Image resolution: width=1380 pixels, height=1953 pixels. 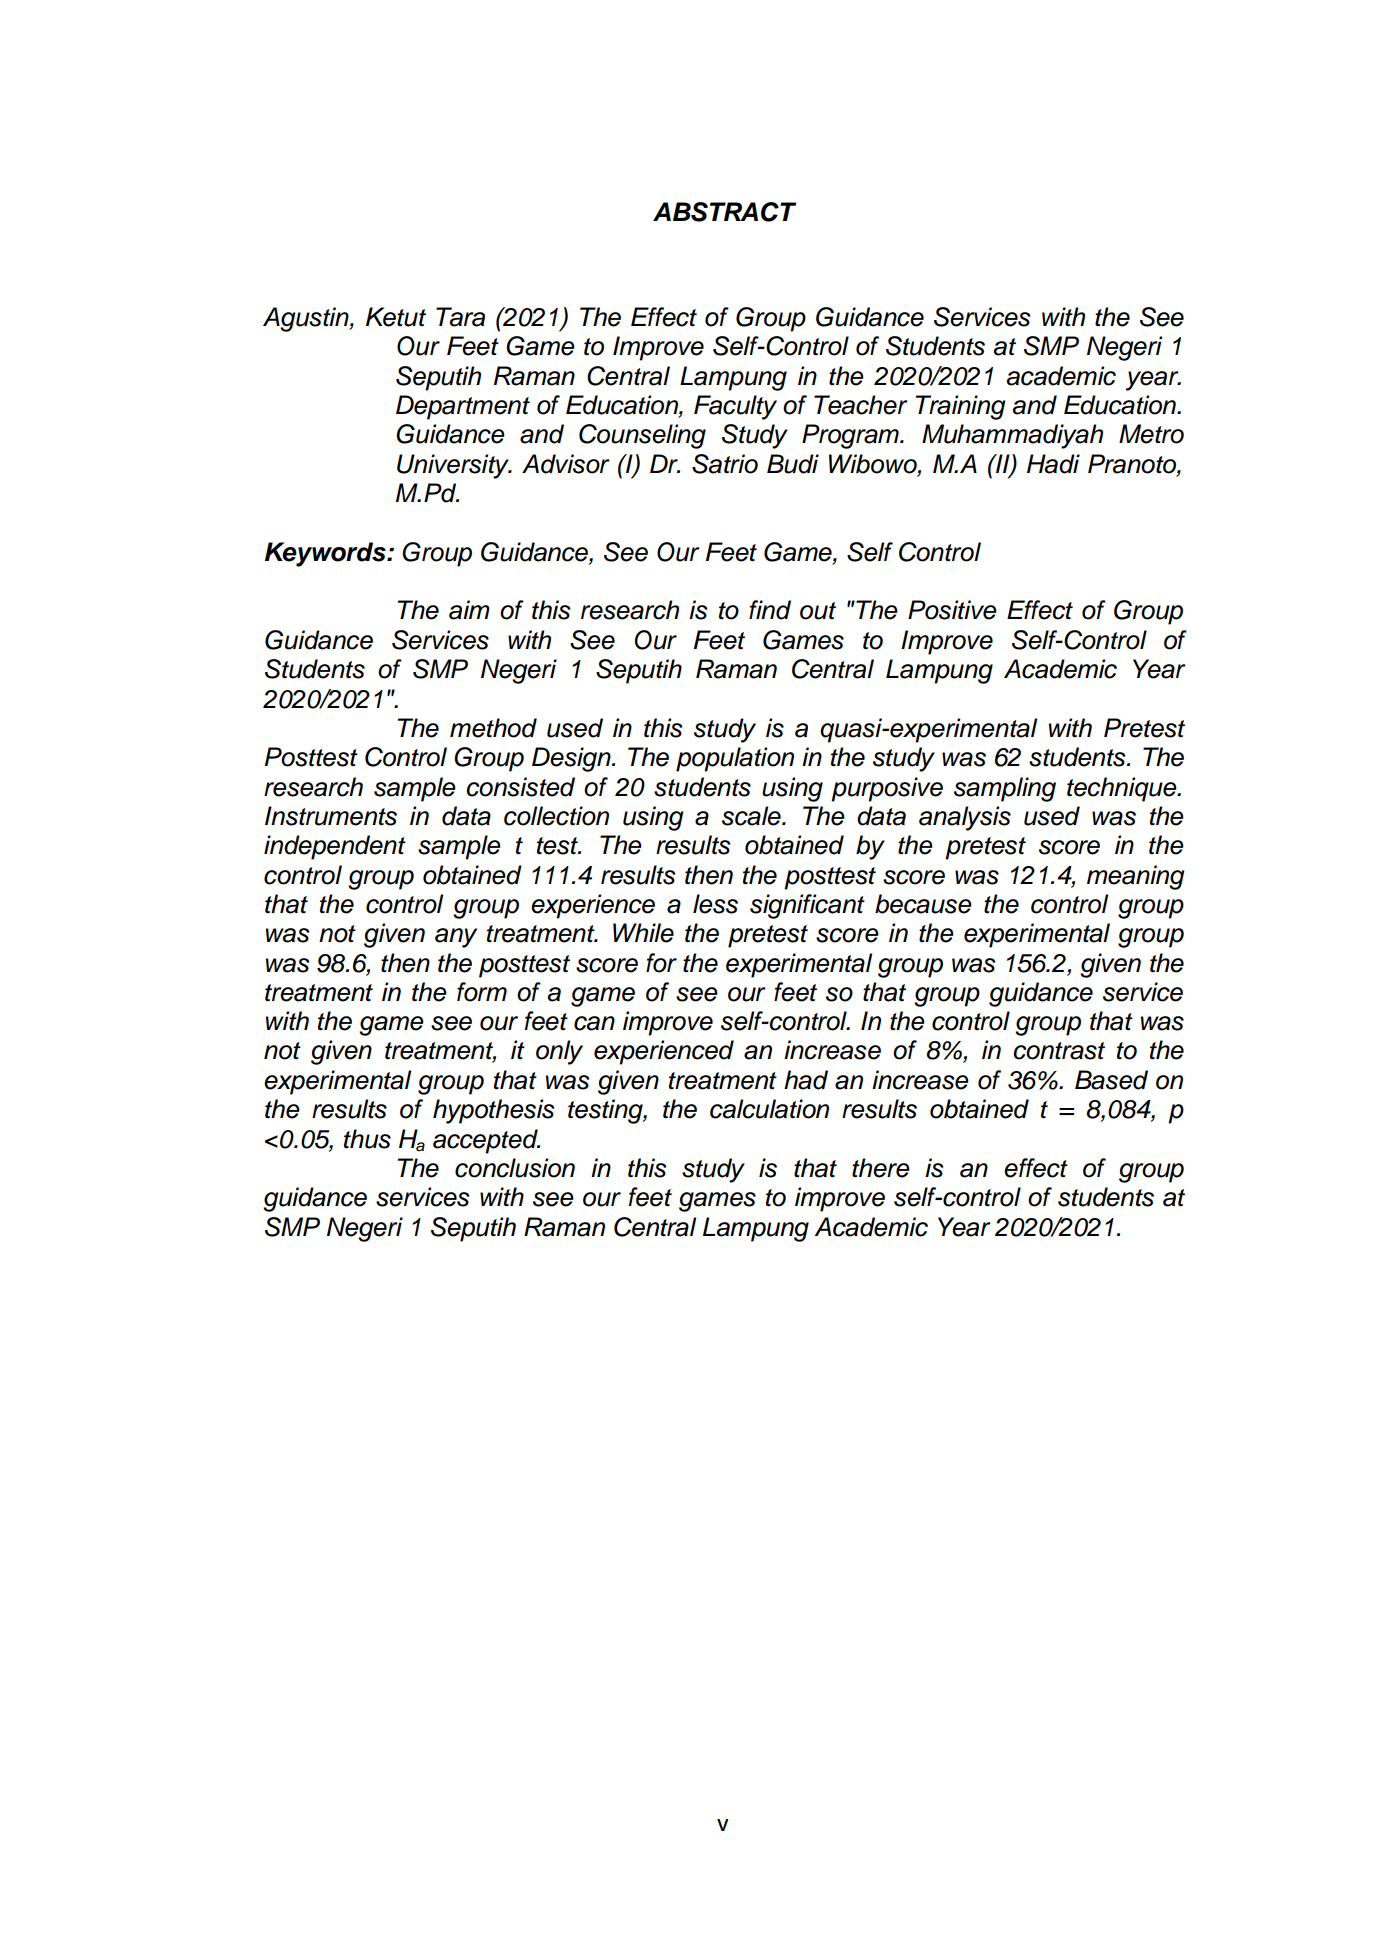 What do you see at coordinates (770, 610) in the screenshot?
I see `find` at bounding box center [770, 610].
